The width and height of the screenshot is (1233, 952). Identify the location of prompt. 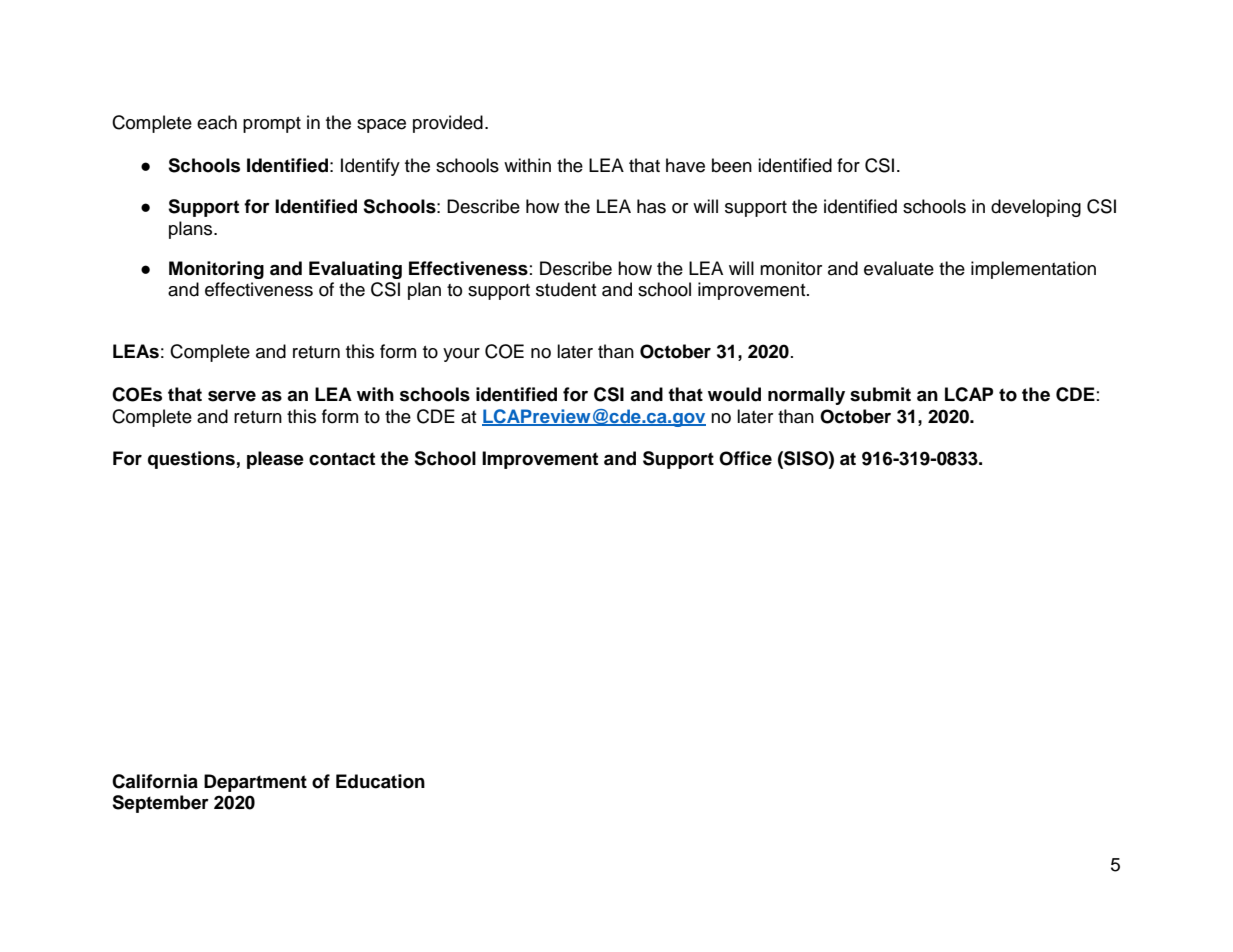
(272, 125).
